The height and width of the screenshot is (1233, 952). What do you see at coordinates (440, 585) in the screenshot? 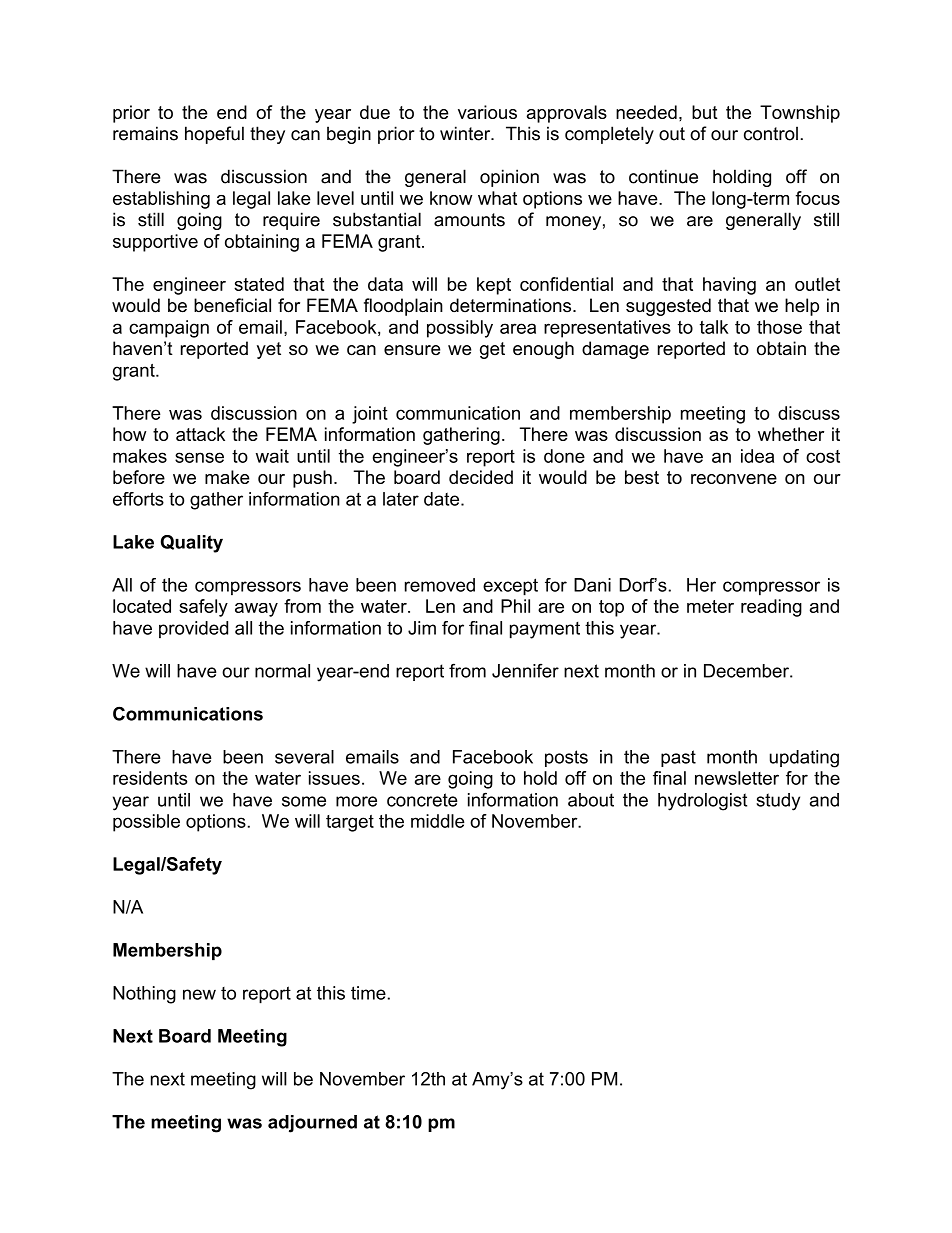
I see `removed` at bounding box center [440, 585].
